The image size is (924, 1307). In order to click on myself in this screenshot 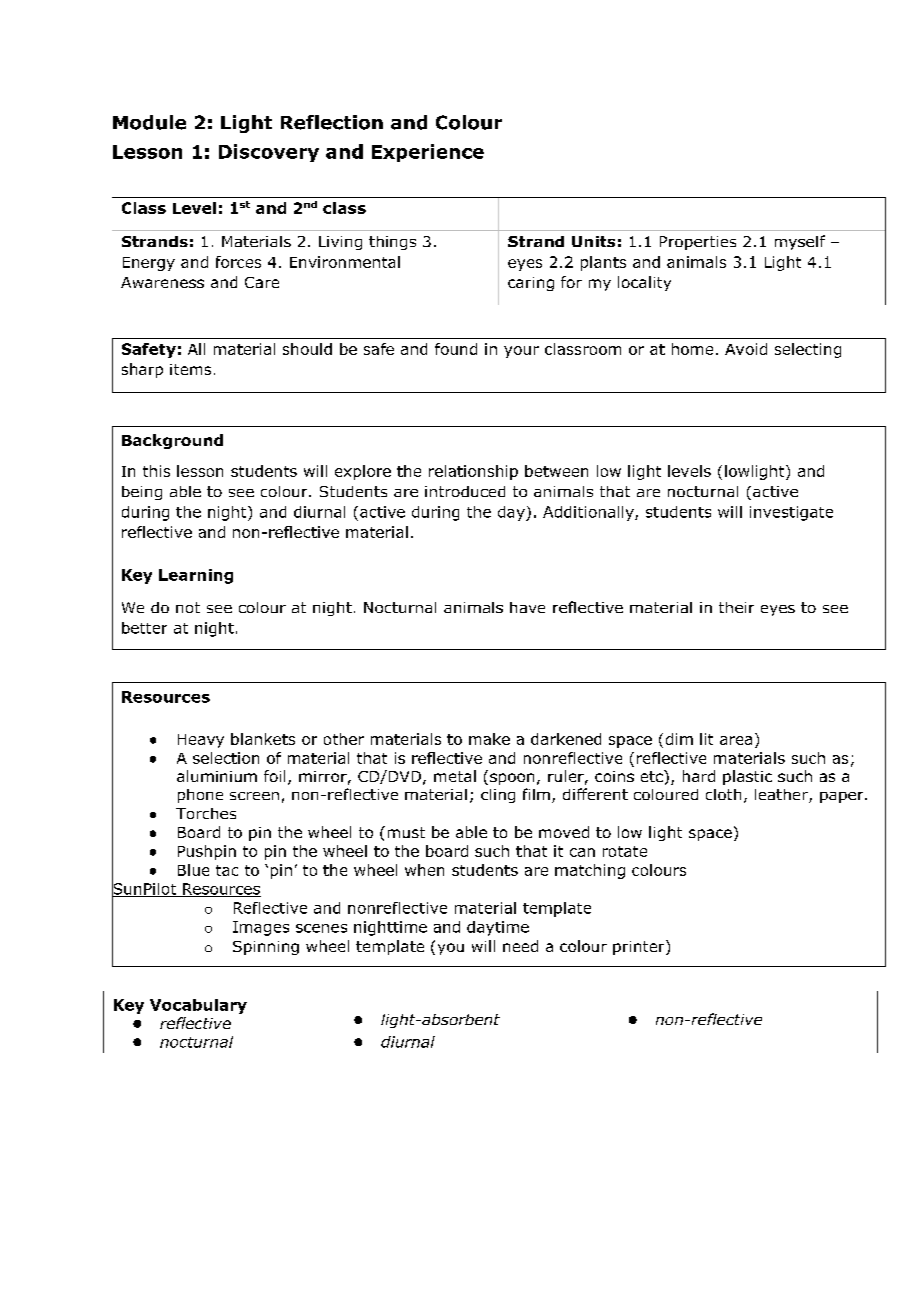, I will do `click(800, 242)`.
